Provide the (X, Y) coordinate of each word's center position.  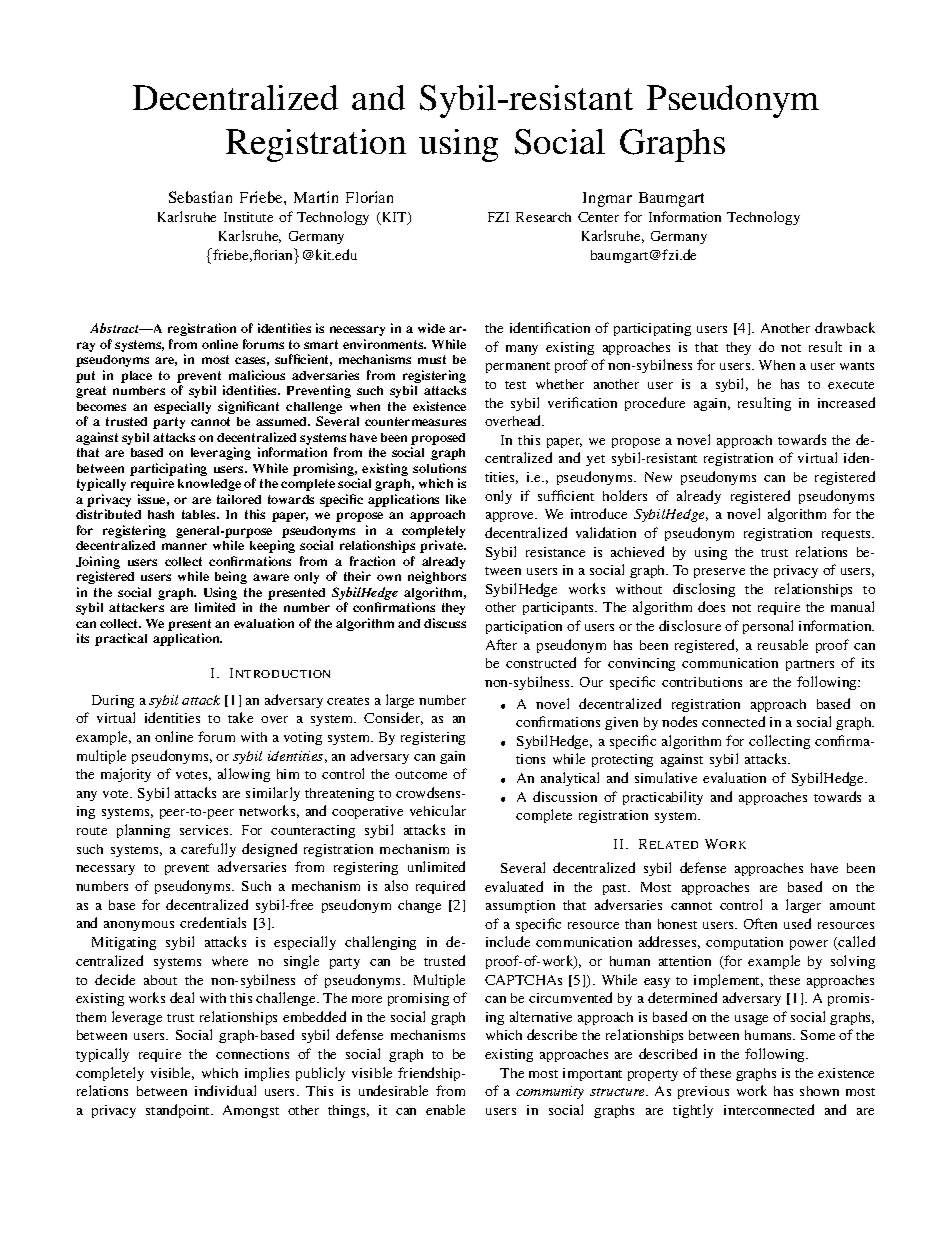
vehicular (438, 810)
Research (543, 217)
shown (819, 1091)
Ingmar (607, 199)
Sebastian (200, 197)
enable (445, 1109)
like (456, 499)
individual (225, 1090)
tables (200, 514)
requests (848, 535)
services (205, 830)
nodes (679, 721)
